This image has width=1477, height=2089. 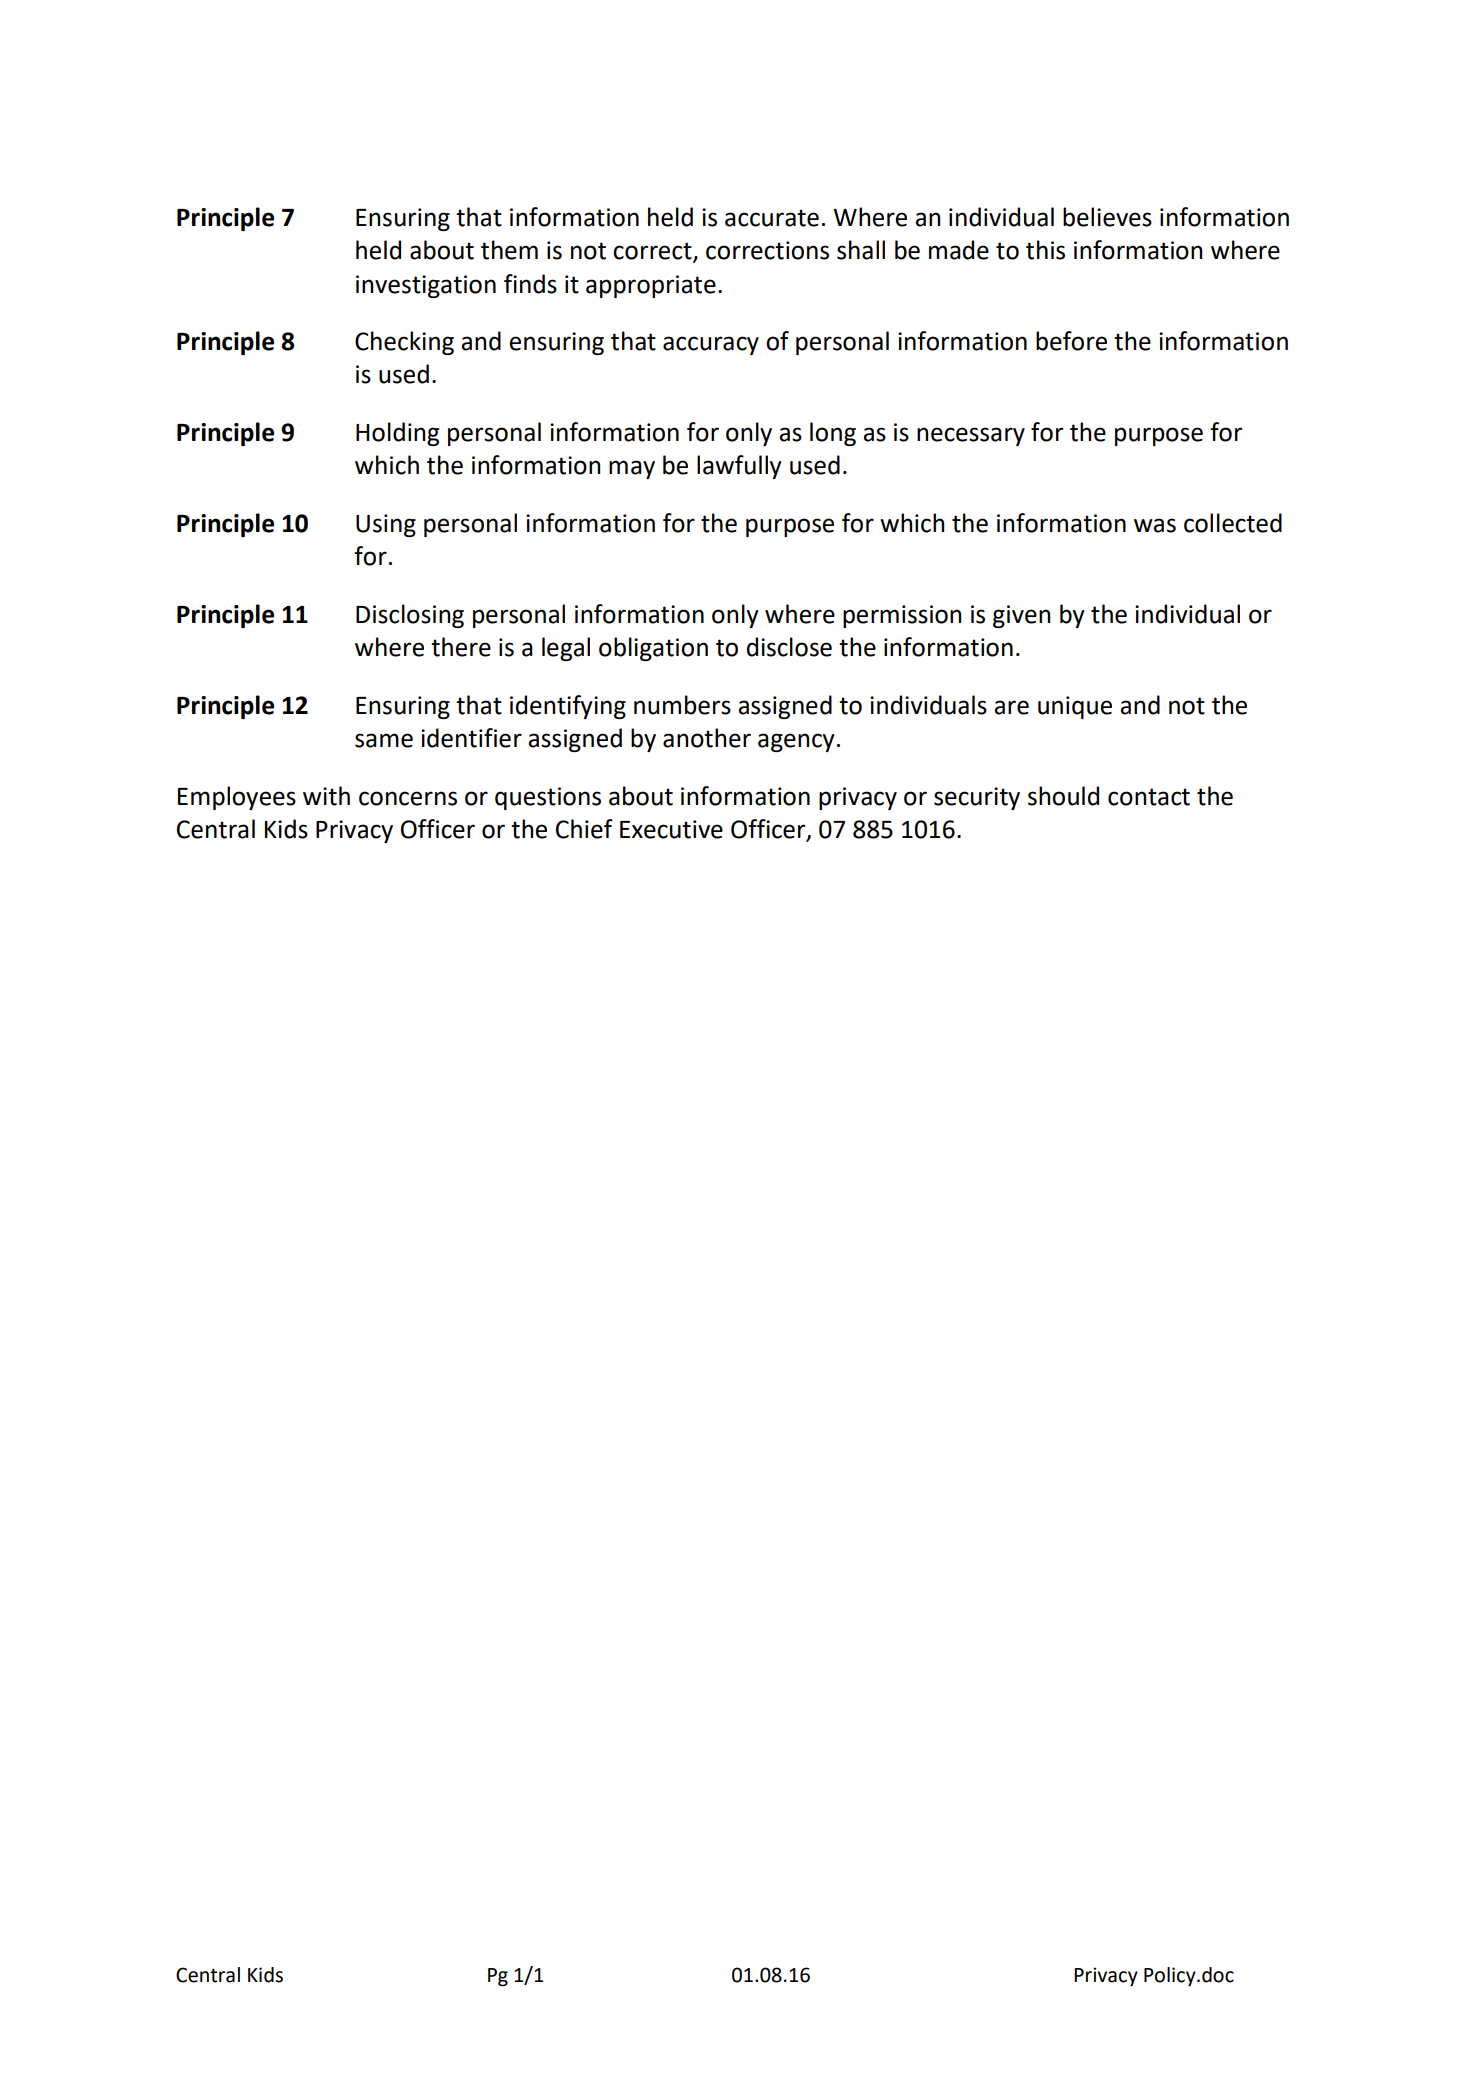 What do you see at coordinates (789, 647) in the image?
I see `disclose` at bounding box center [789, 647].
